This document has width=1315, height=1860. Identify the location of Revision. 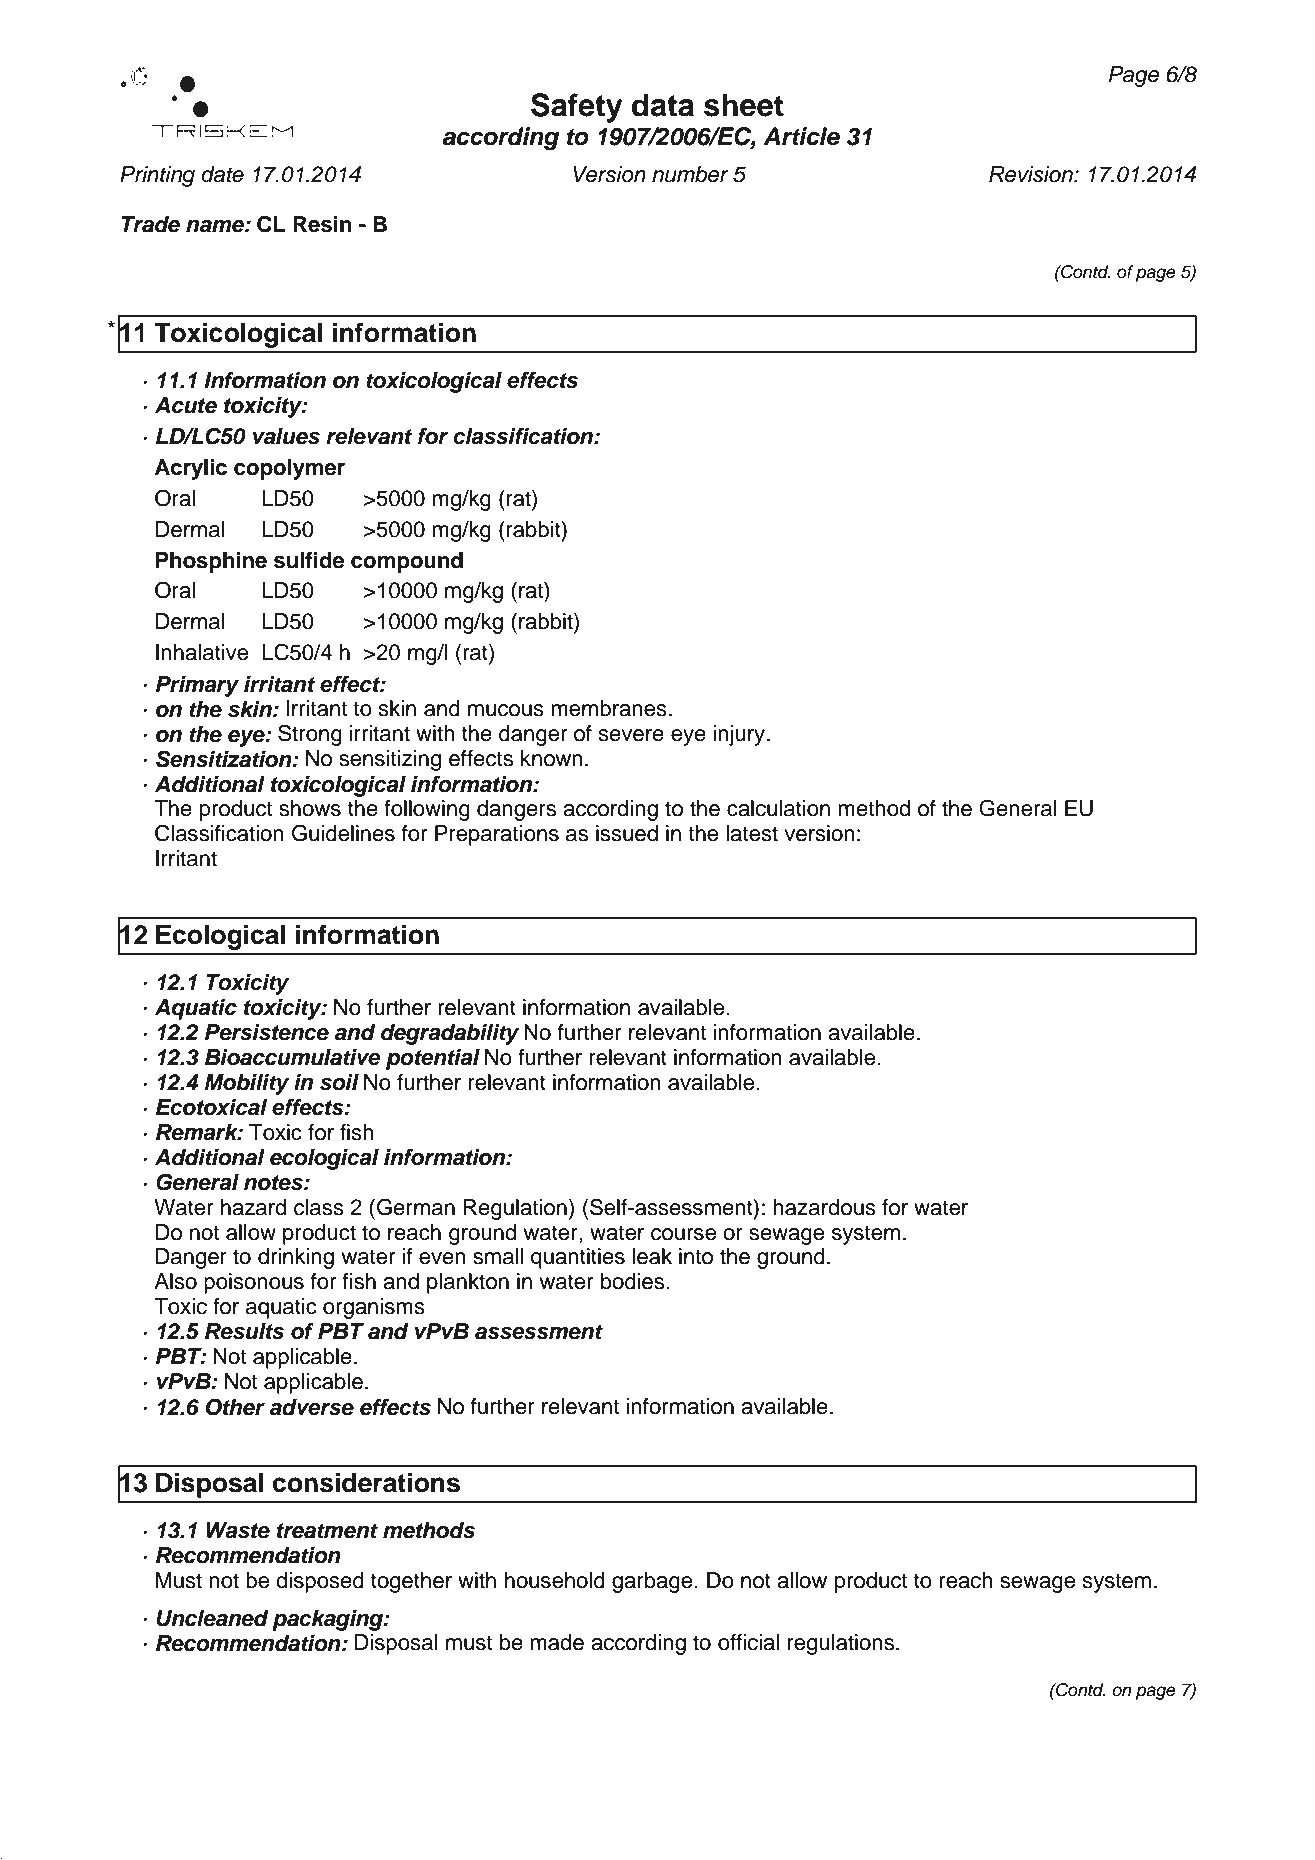
(1032, 174).
